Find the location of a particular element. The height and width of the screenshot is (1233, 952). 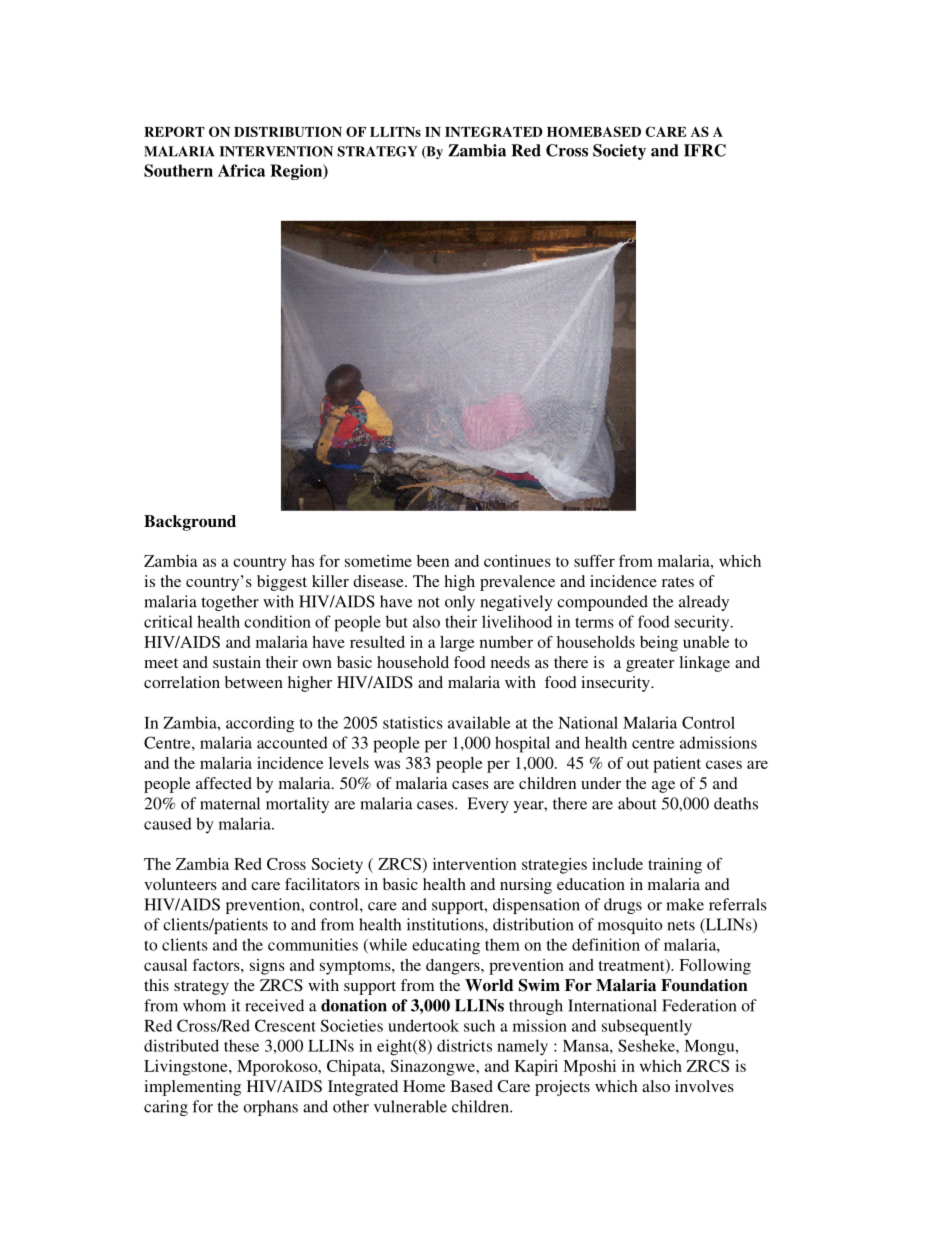

implementing is located at coordinates (192, 1088).
